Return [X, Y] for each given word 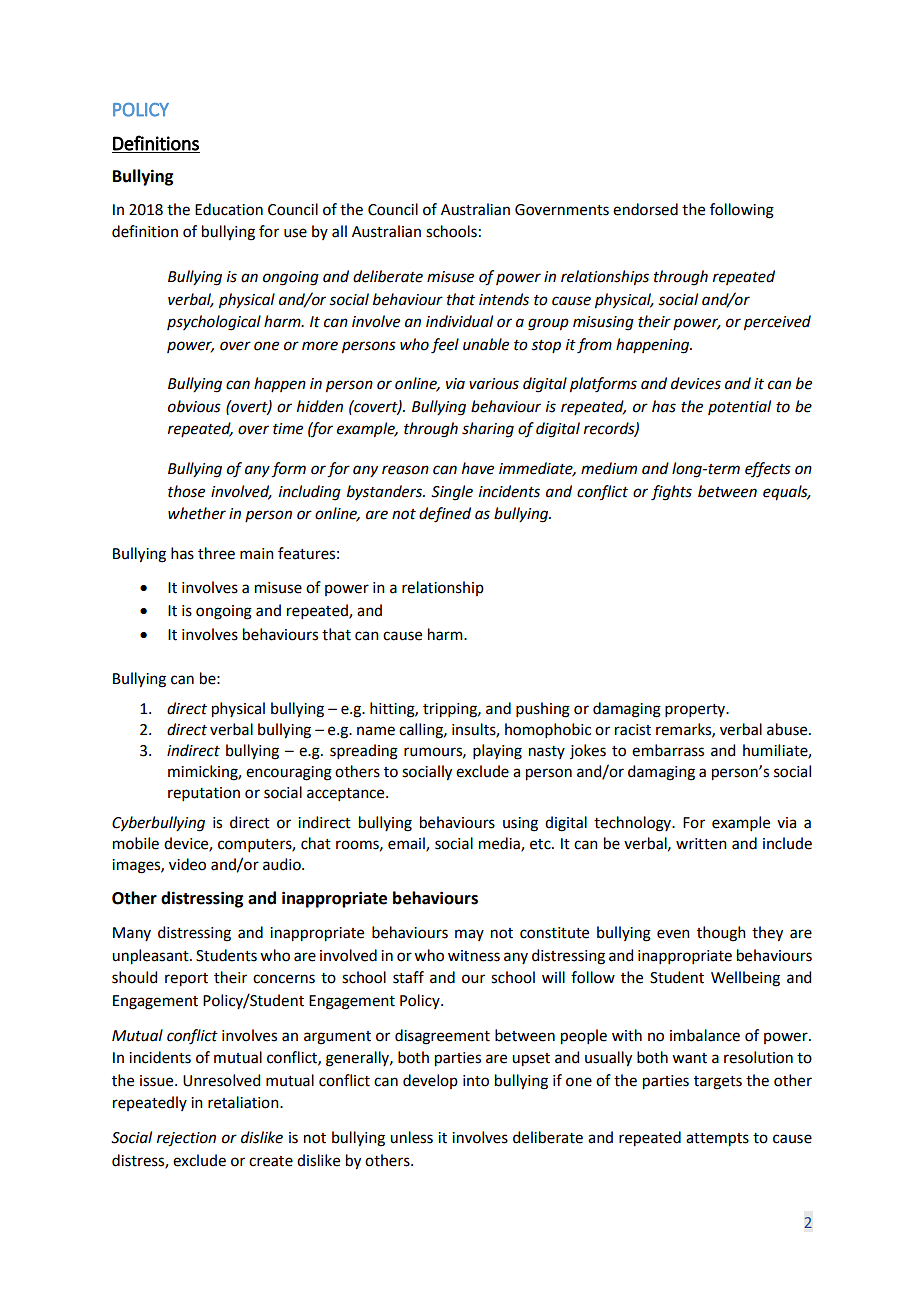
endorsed [645, 209]
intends [504, 299]
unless [411, 1137]
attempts [717, 1140]
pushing [543, 710]
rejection [186, 1139]
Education [229, 209]
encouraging [289, 773]
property [696, 710]
